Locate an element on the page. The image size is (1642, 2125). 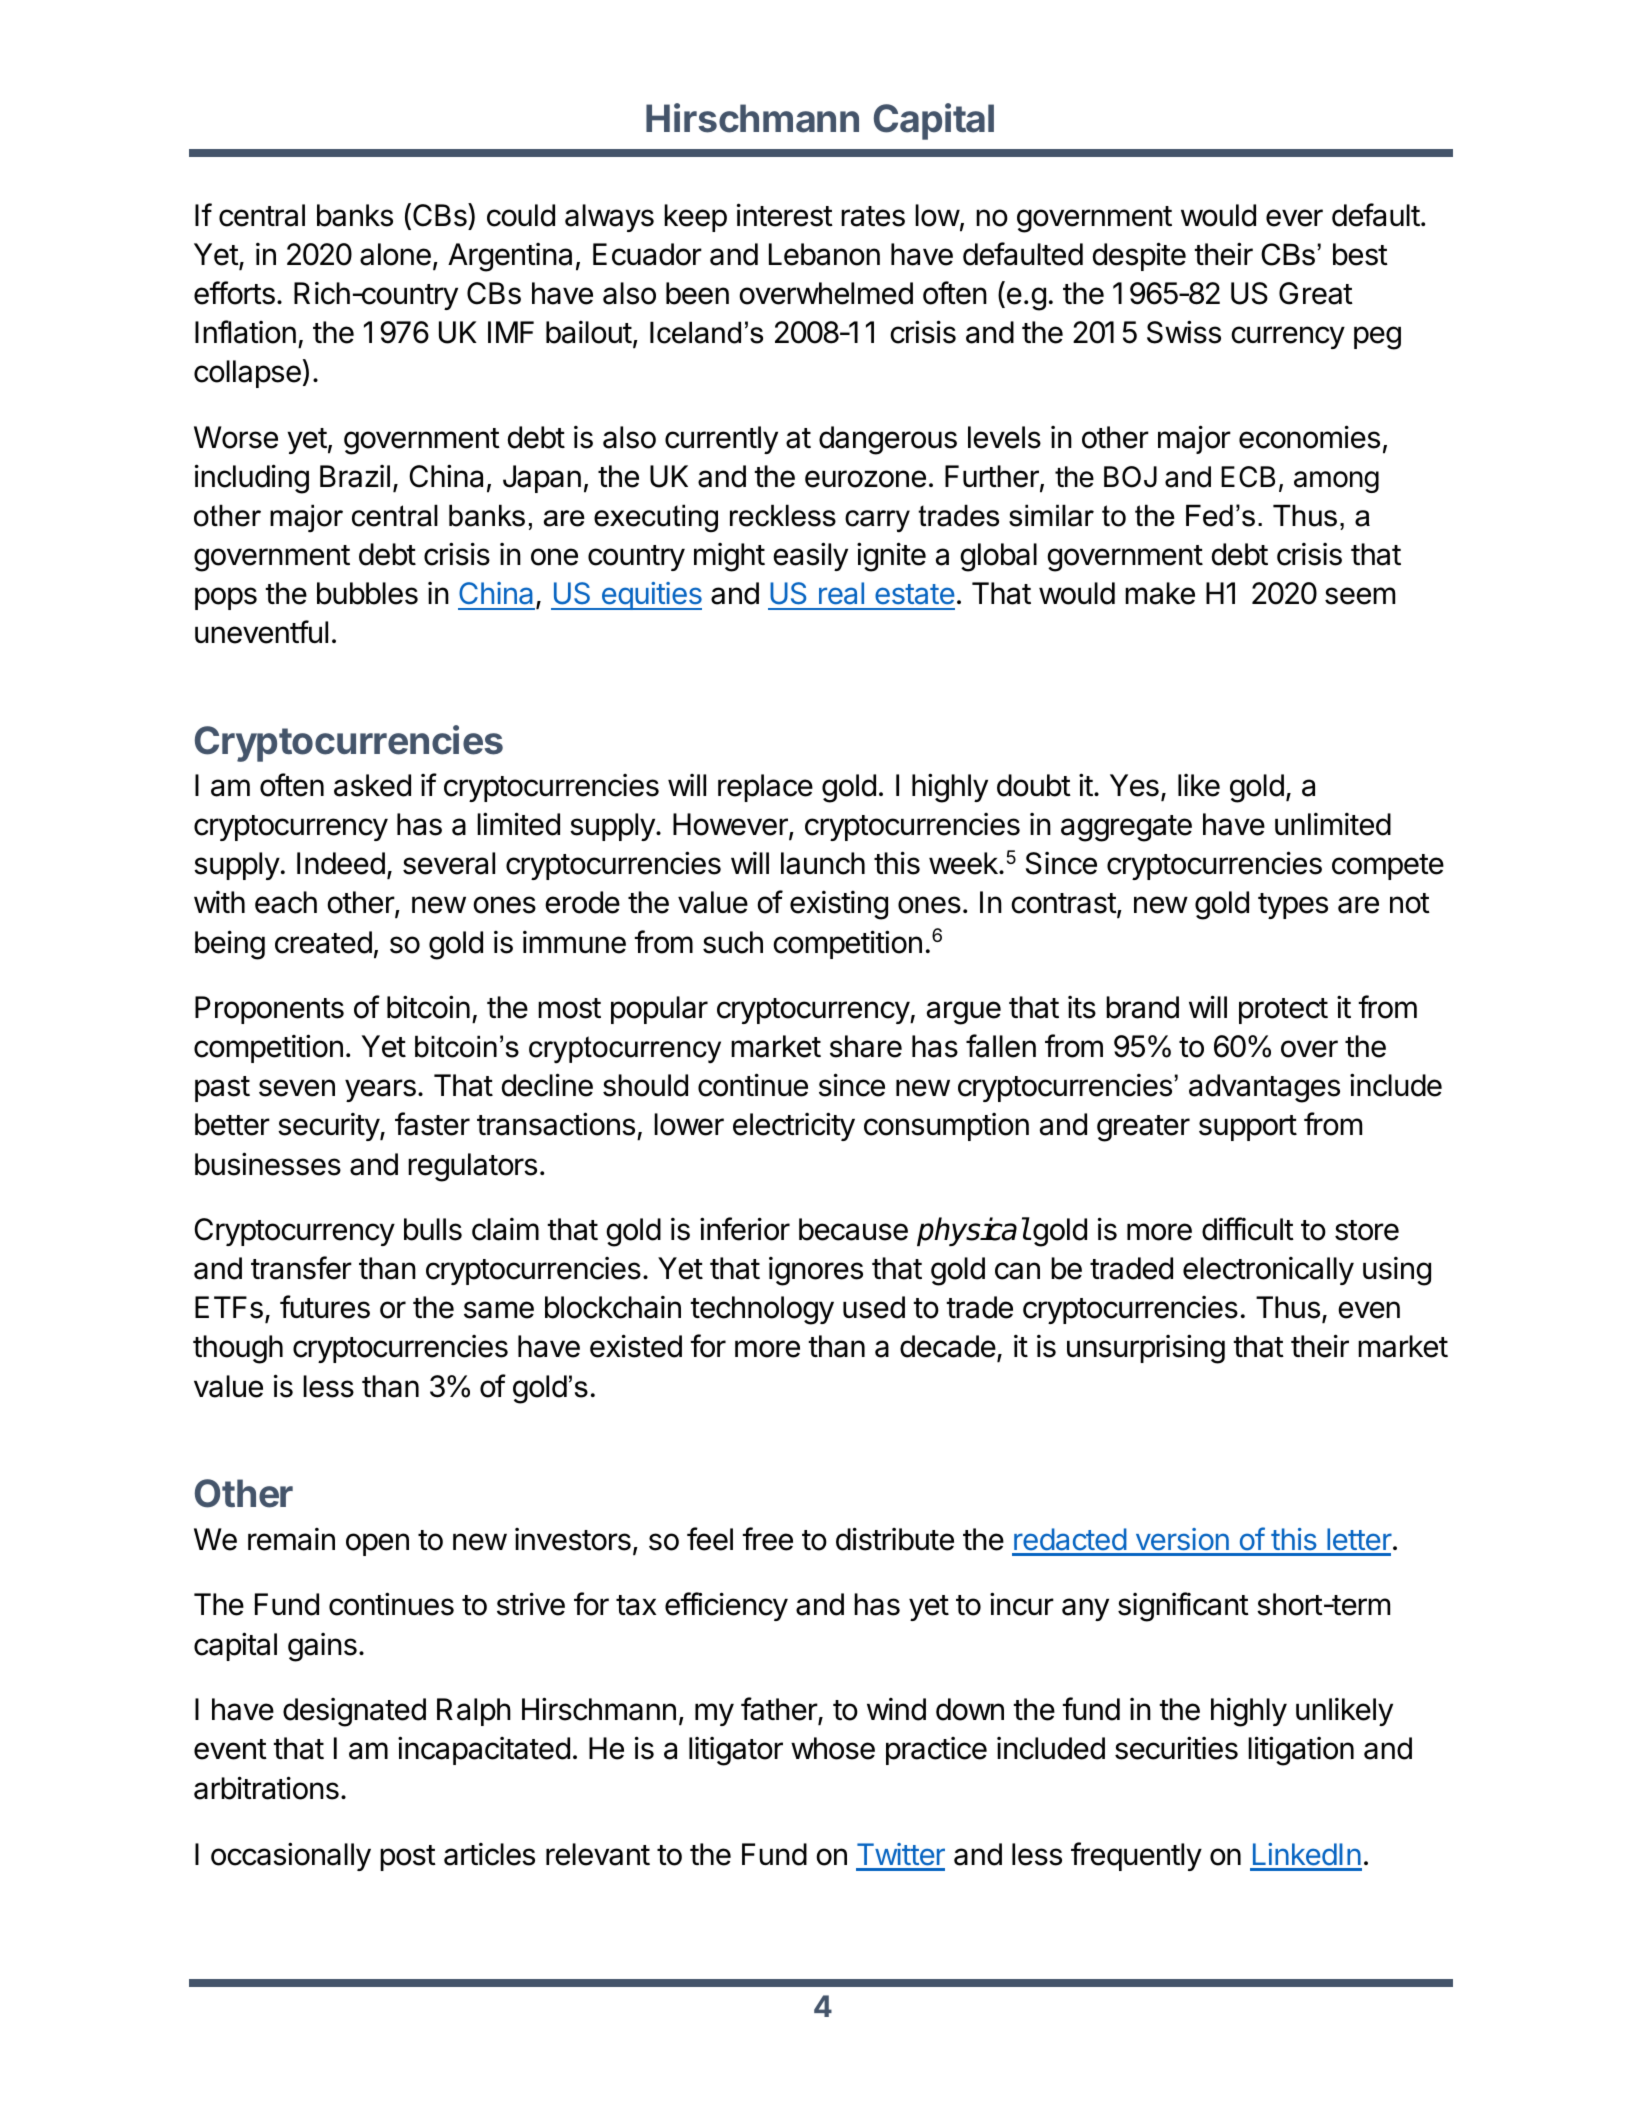
seem is located at coordinates (1360, 596).
